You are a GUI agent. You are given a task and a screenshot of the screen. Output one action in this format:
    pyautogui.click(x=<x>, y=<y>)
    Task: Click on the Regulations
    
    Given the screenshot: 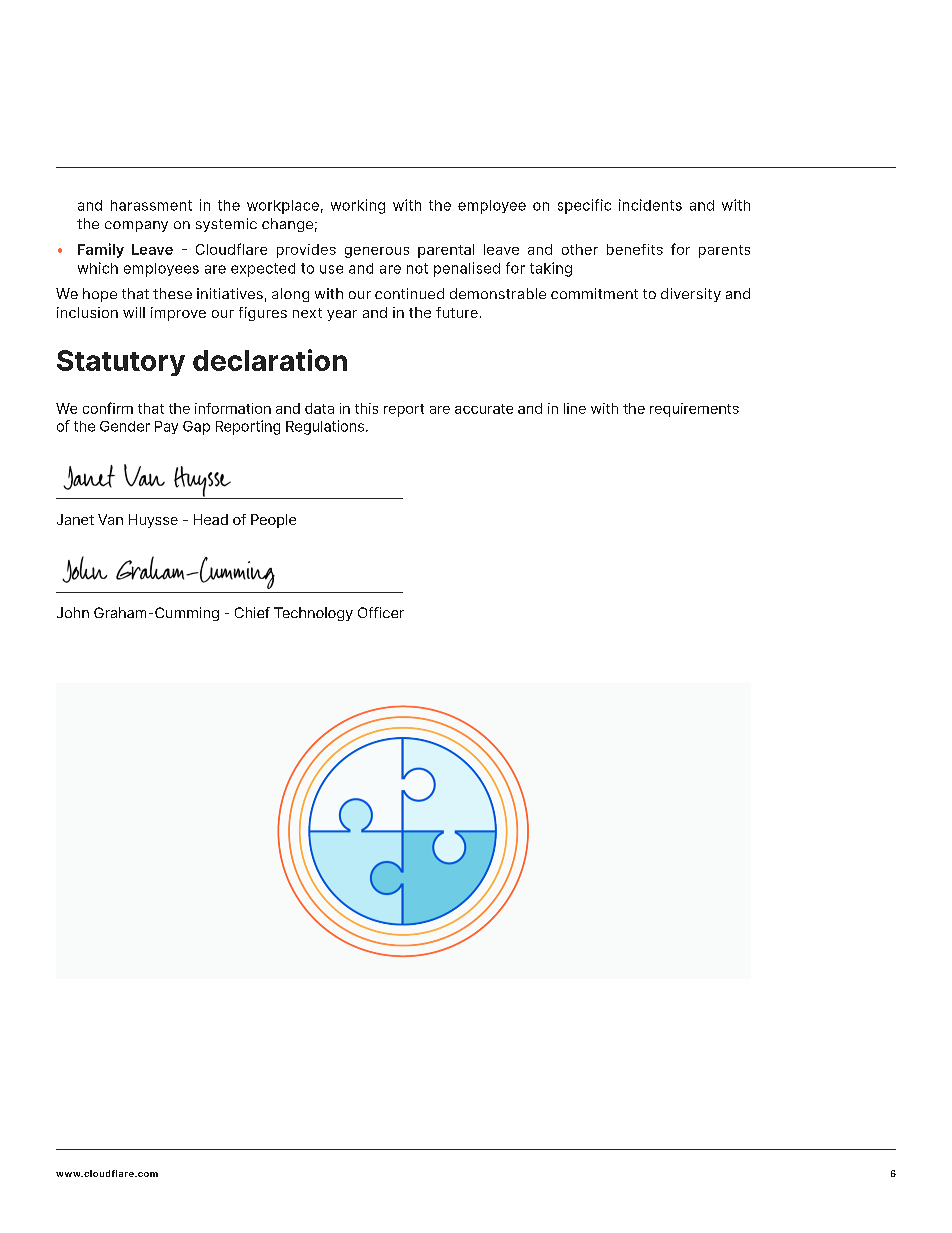 What is the action you would take?
    pyautogui.click(x=326, y=427)
